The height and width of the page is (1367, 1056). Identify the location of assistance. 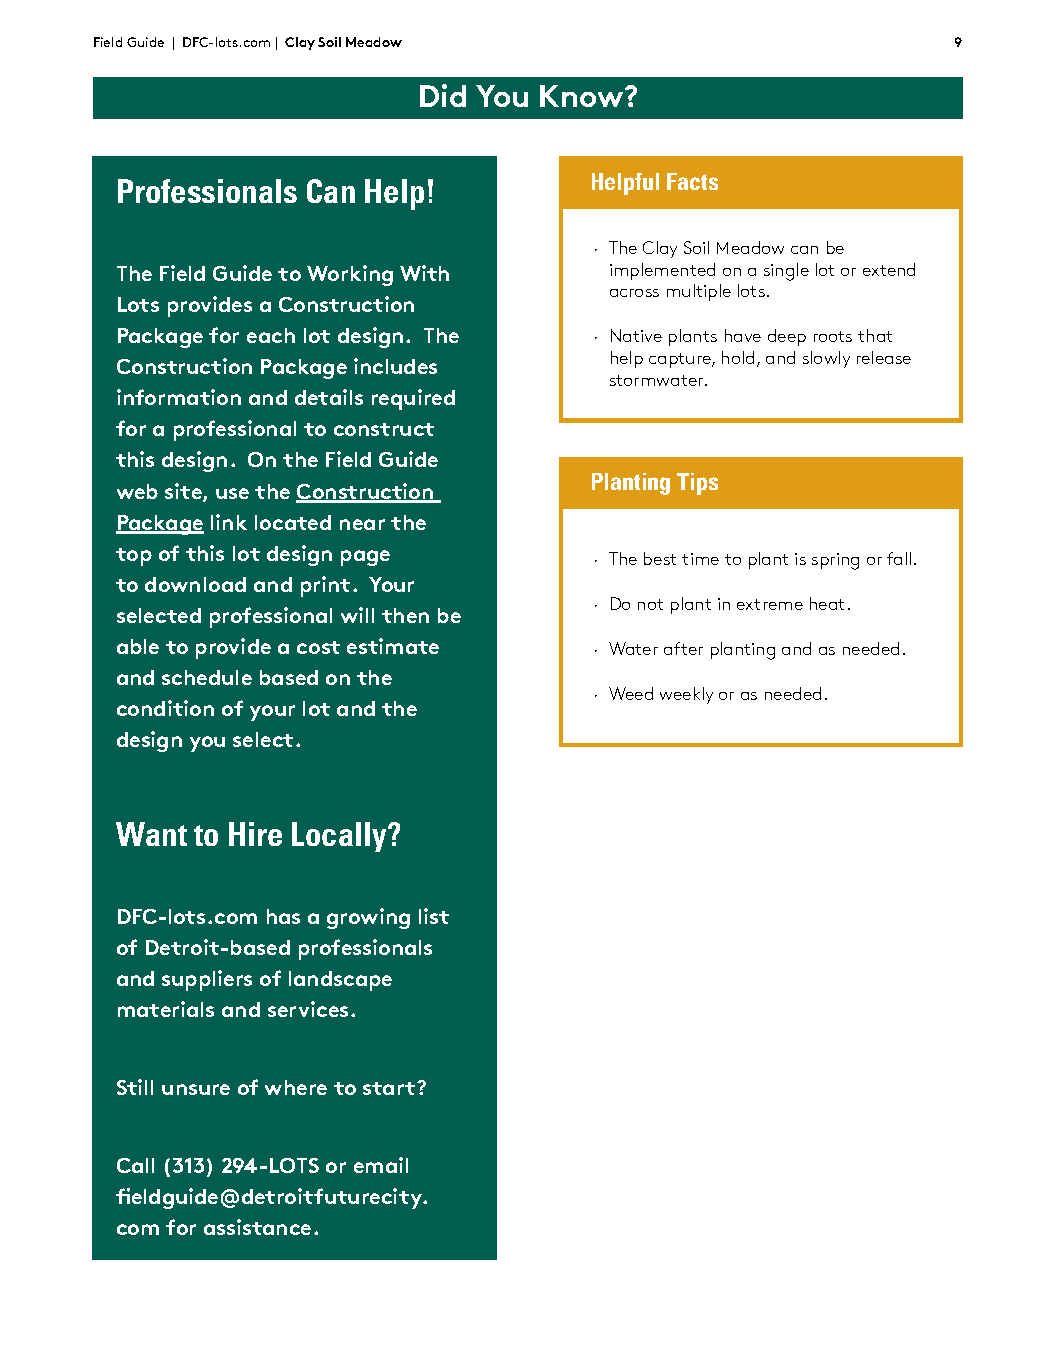
(257, 1227).
